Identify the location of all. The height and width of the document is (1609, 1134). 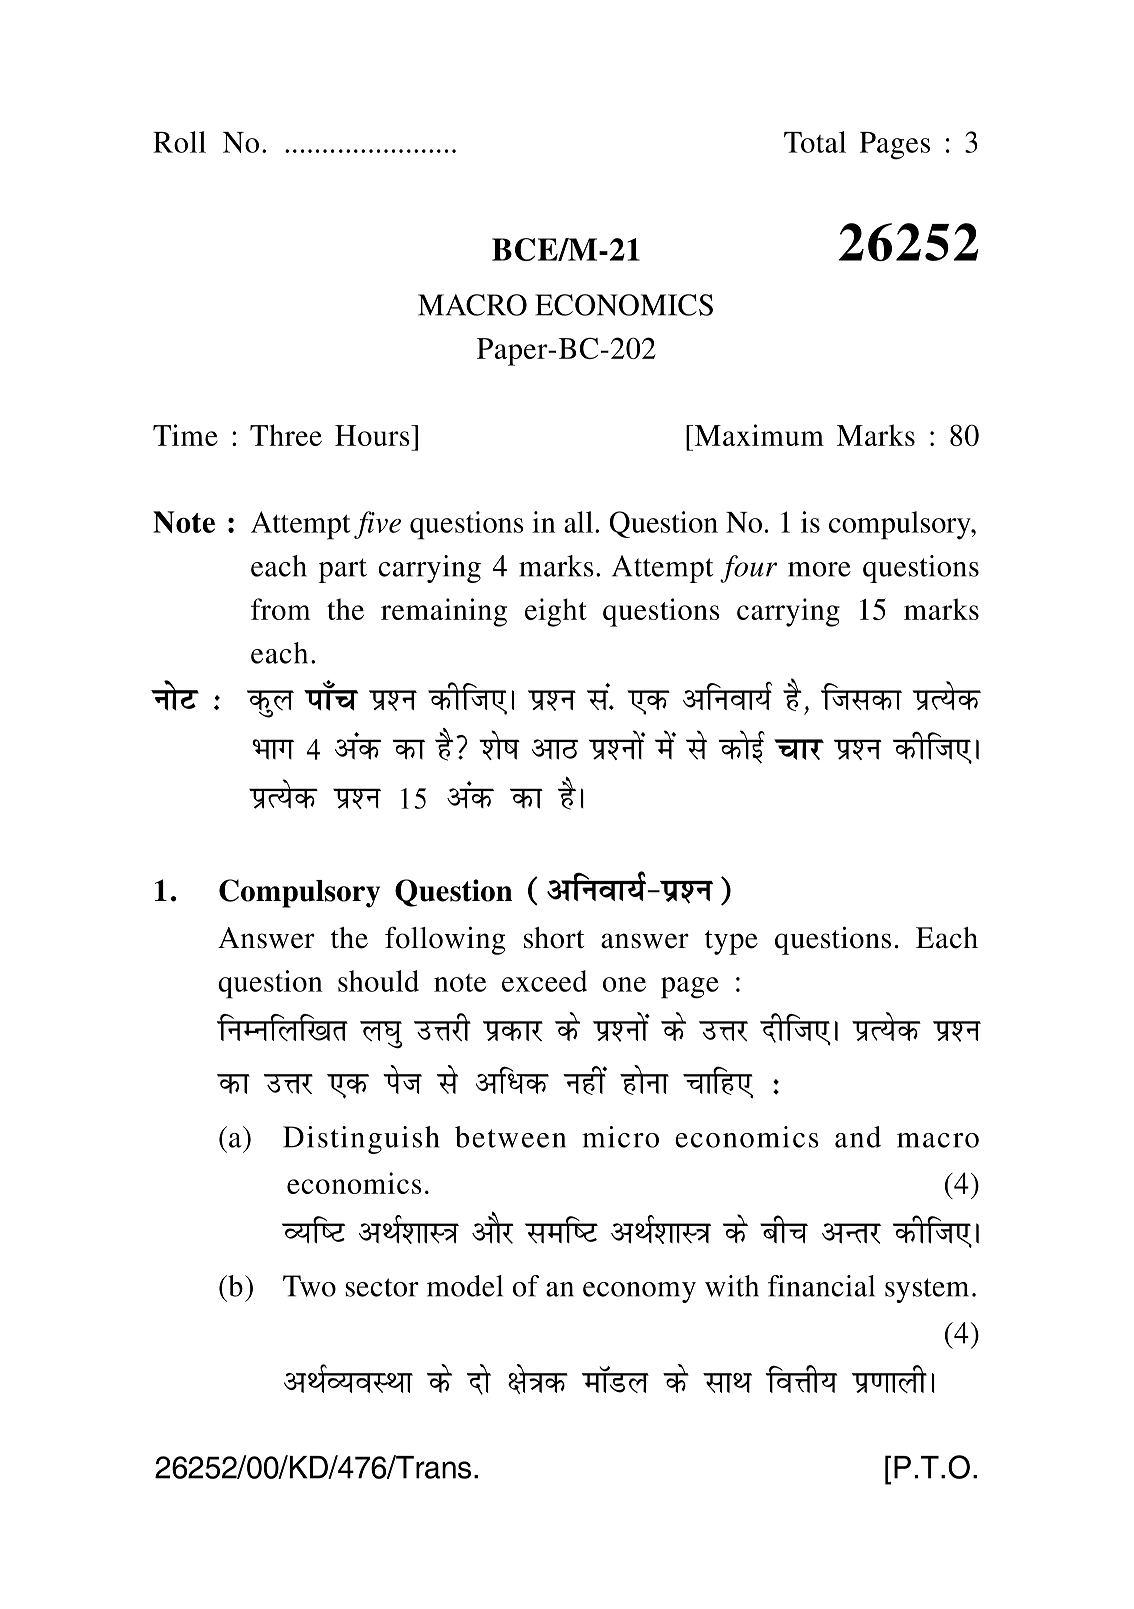
(578, 522).
